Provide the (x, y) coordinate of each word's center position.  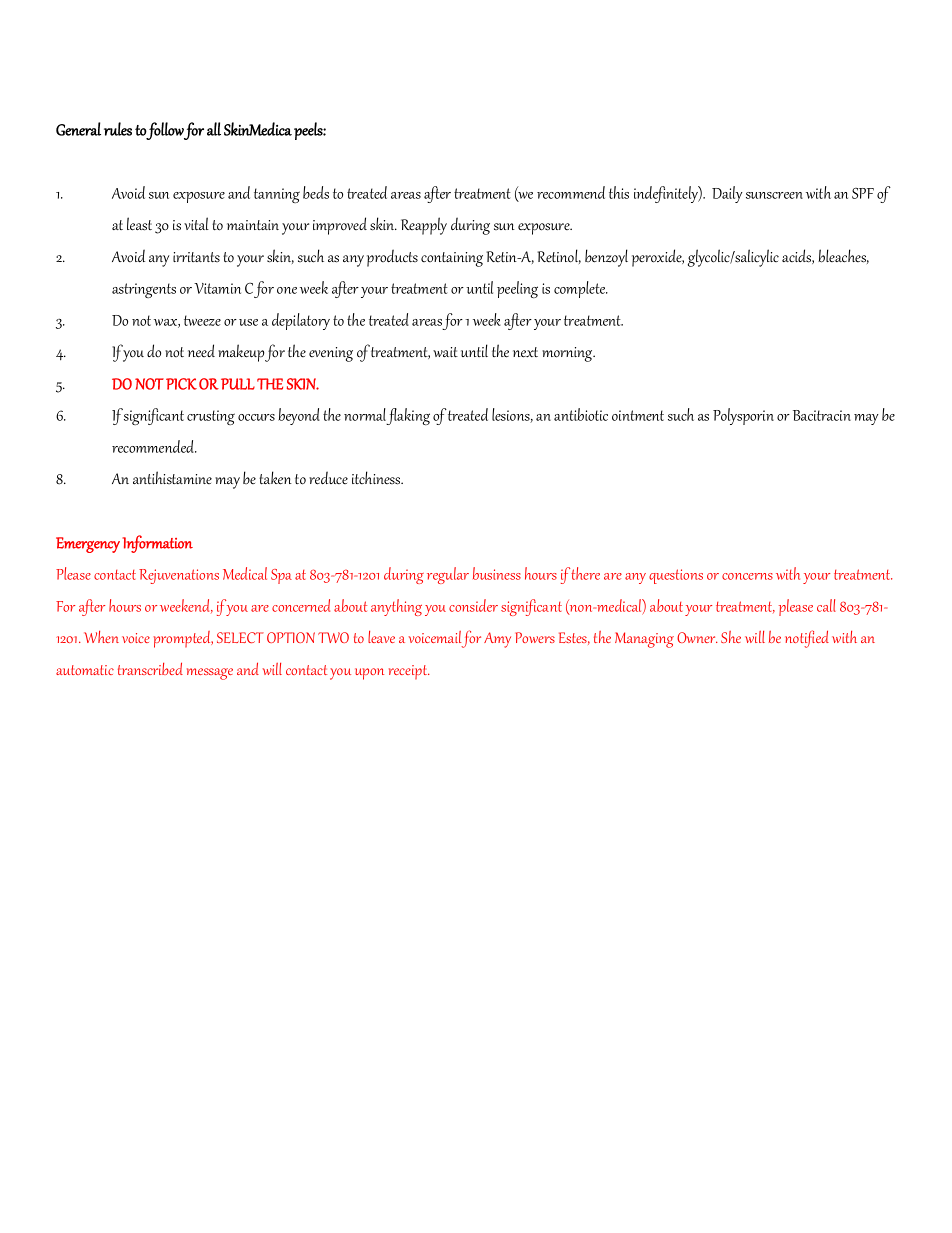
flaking (408, 416)
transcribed (150, 668)
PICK (181, 384)
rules (118, 129)
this (619, 192)
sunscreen (774, 195)
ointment (638, 415)
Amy (497, 640)
